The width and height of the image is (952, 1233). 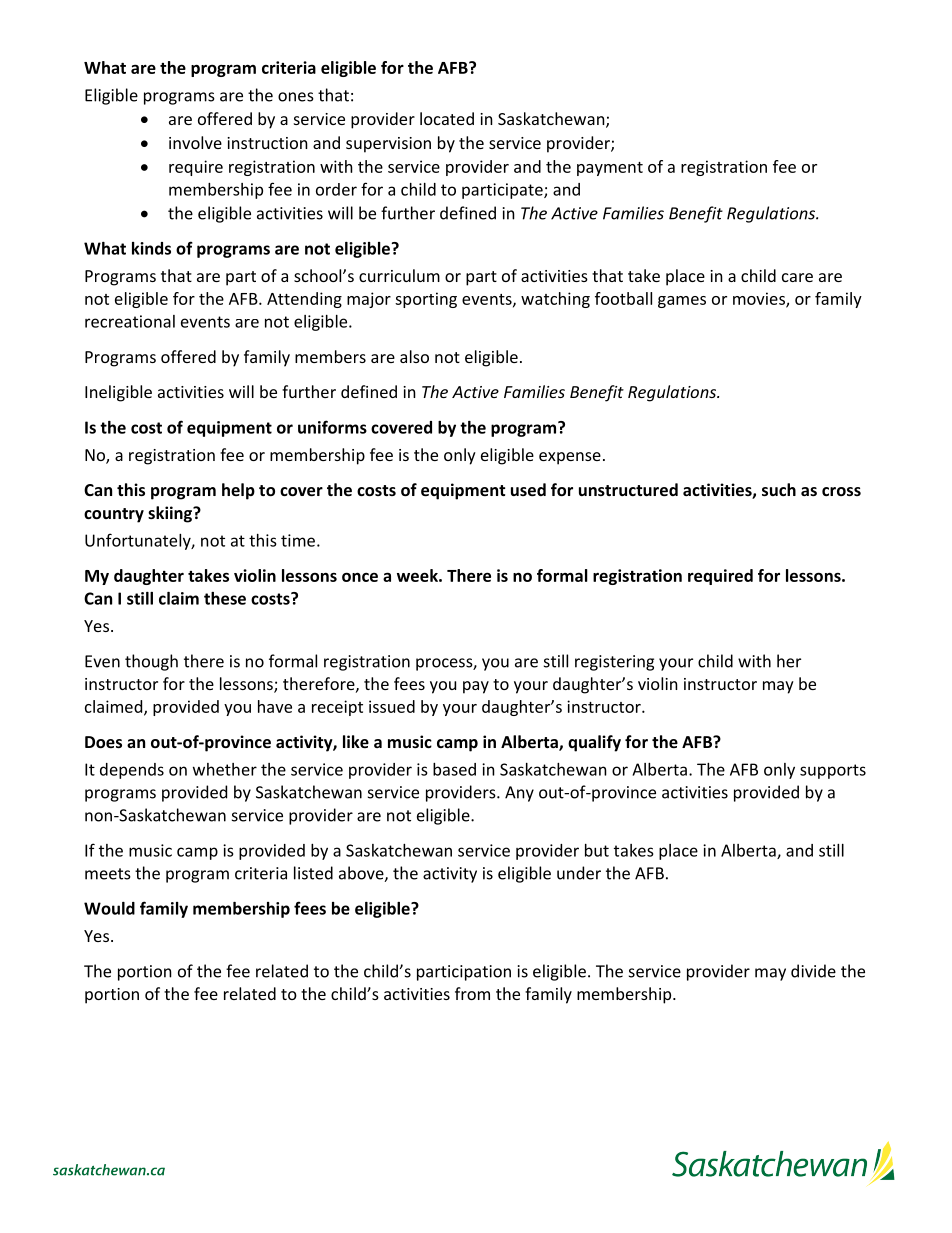 I want to click on skiing, so click(x=171, y=514).
